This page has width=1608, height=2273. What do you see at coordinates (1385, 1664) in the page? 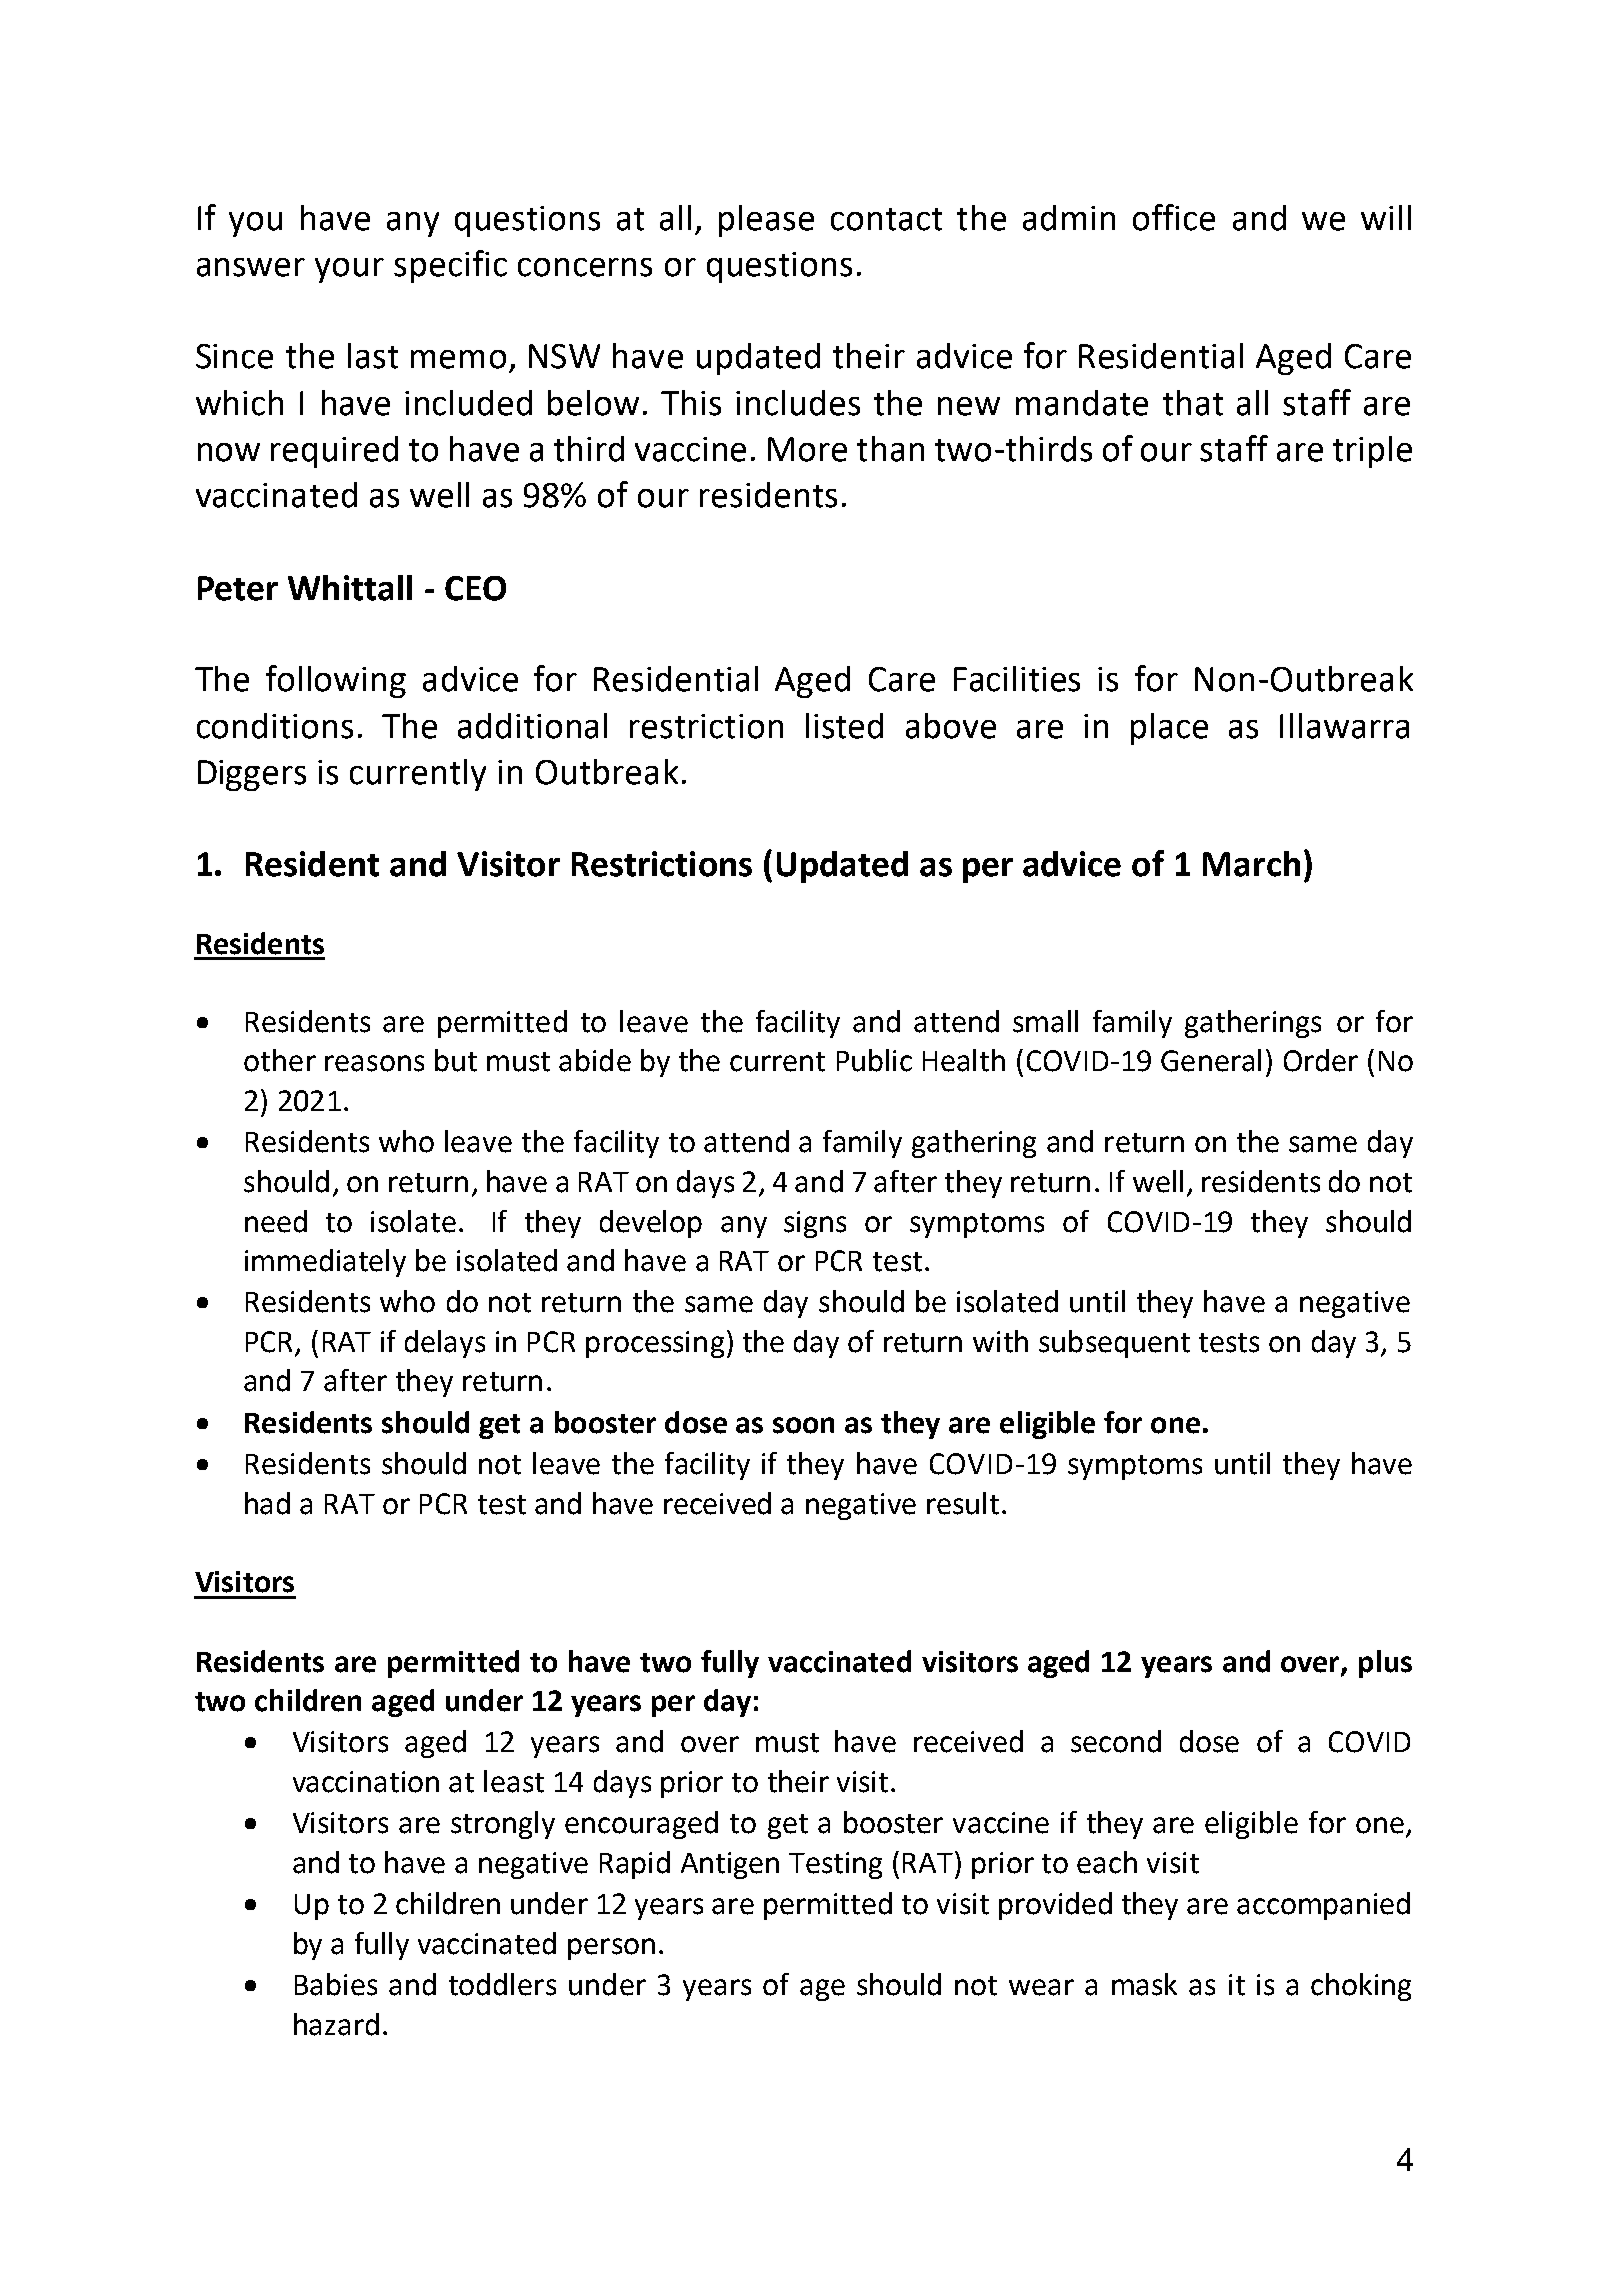
I see `plus` at bounding box center [1385, 1664].
